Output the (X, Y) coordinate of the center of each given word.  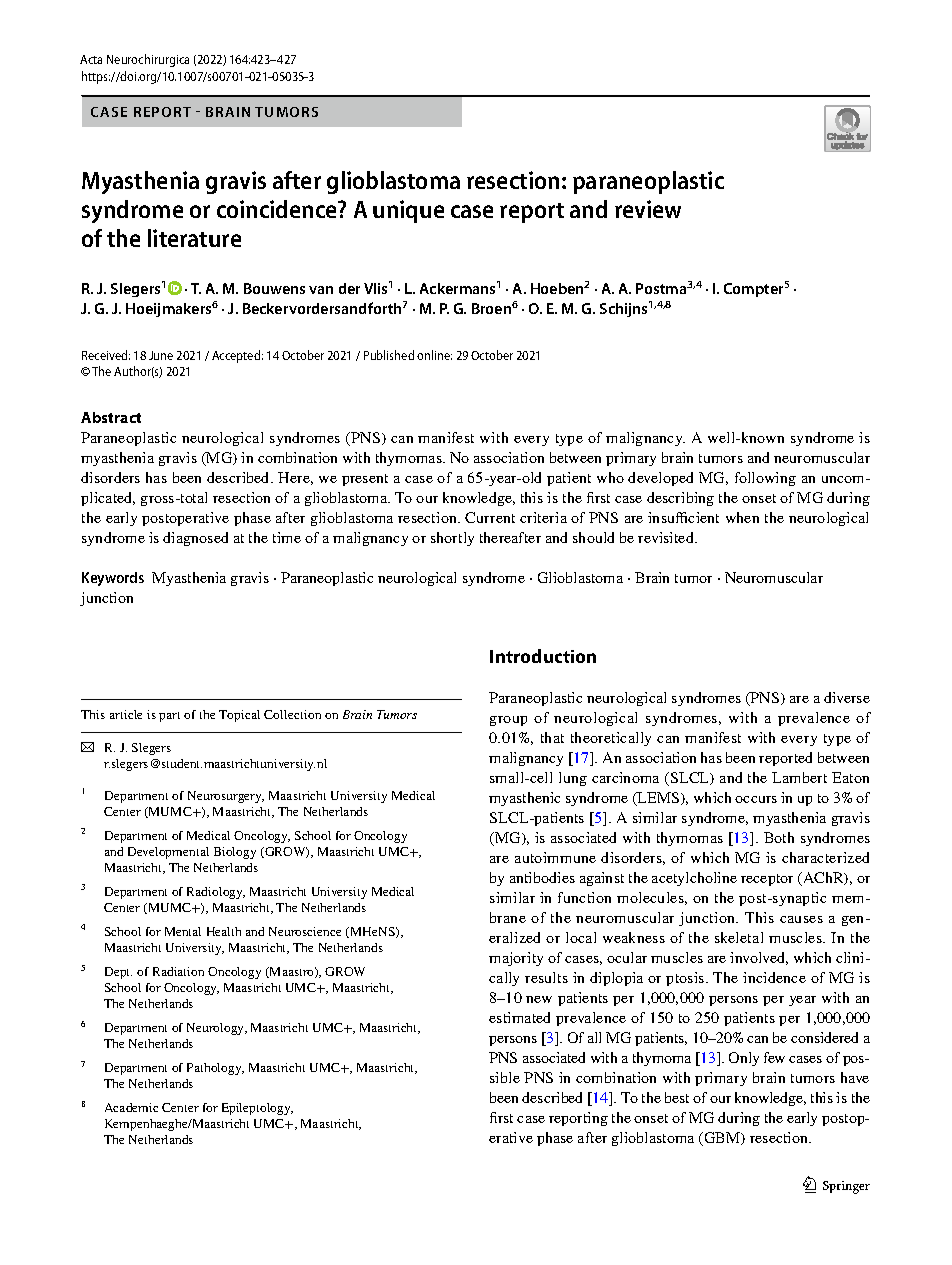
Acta (91, 59)
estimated (519, 1017)
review (648, 209)
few (774, 1057)
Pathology (215, 1069)
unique (408, 211)
